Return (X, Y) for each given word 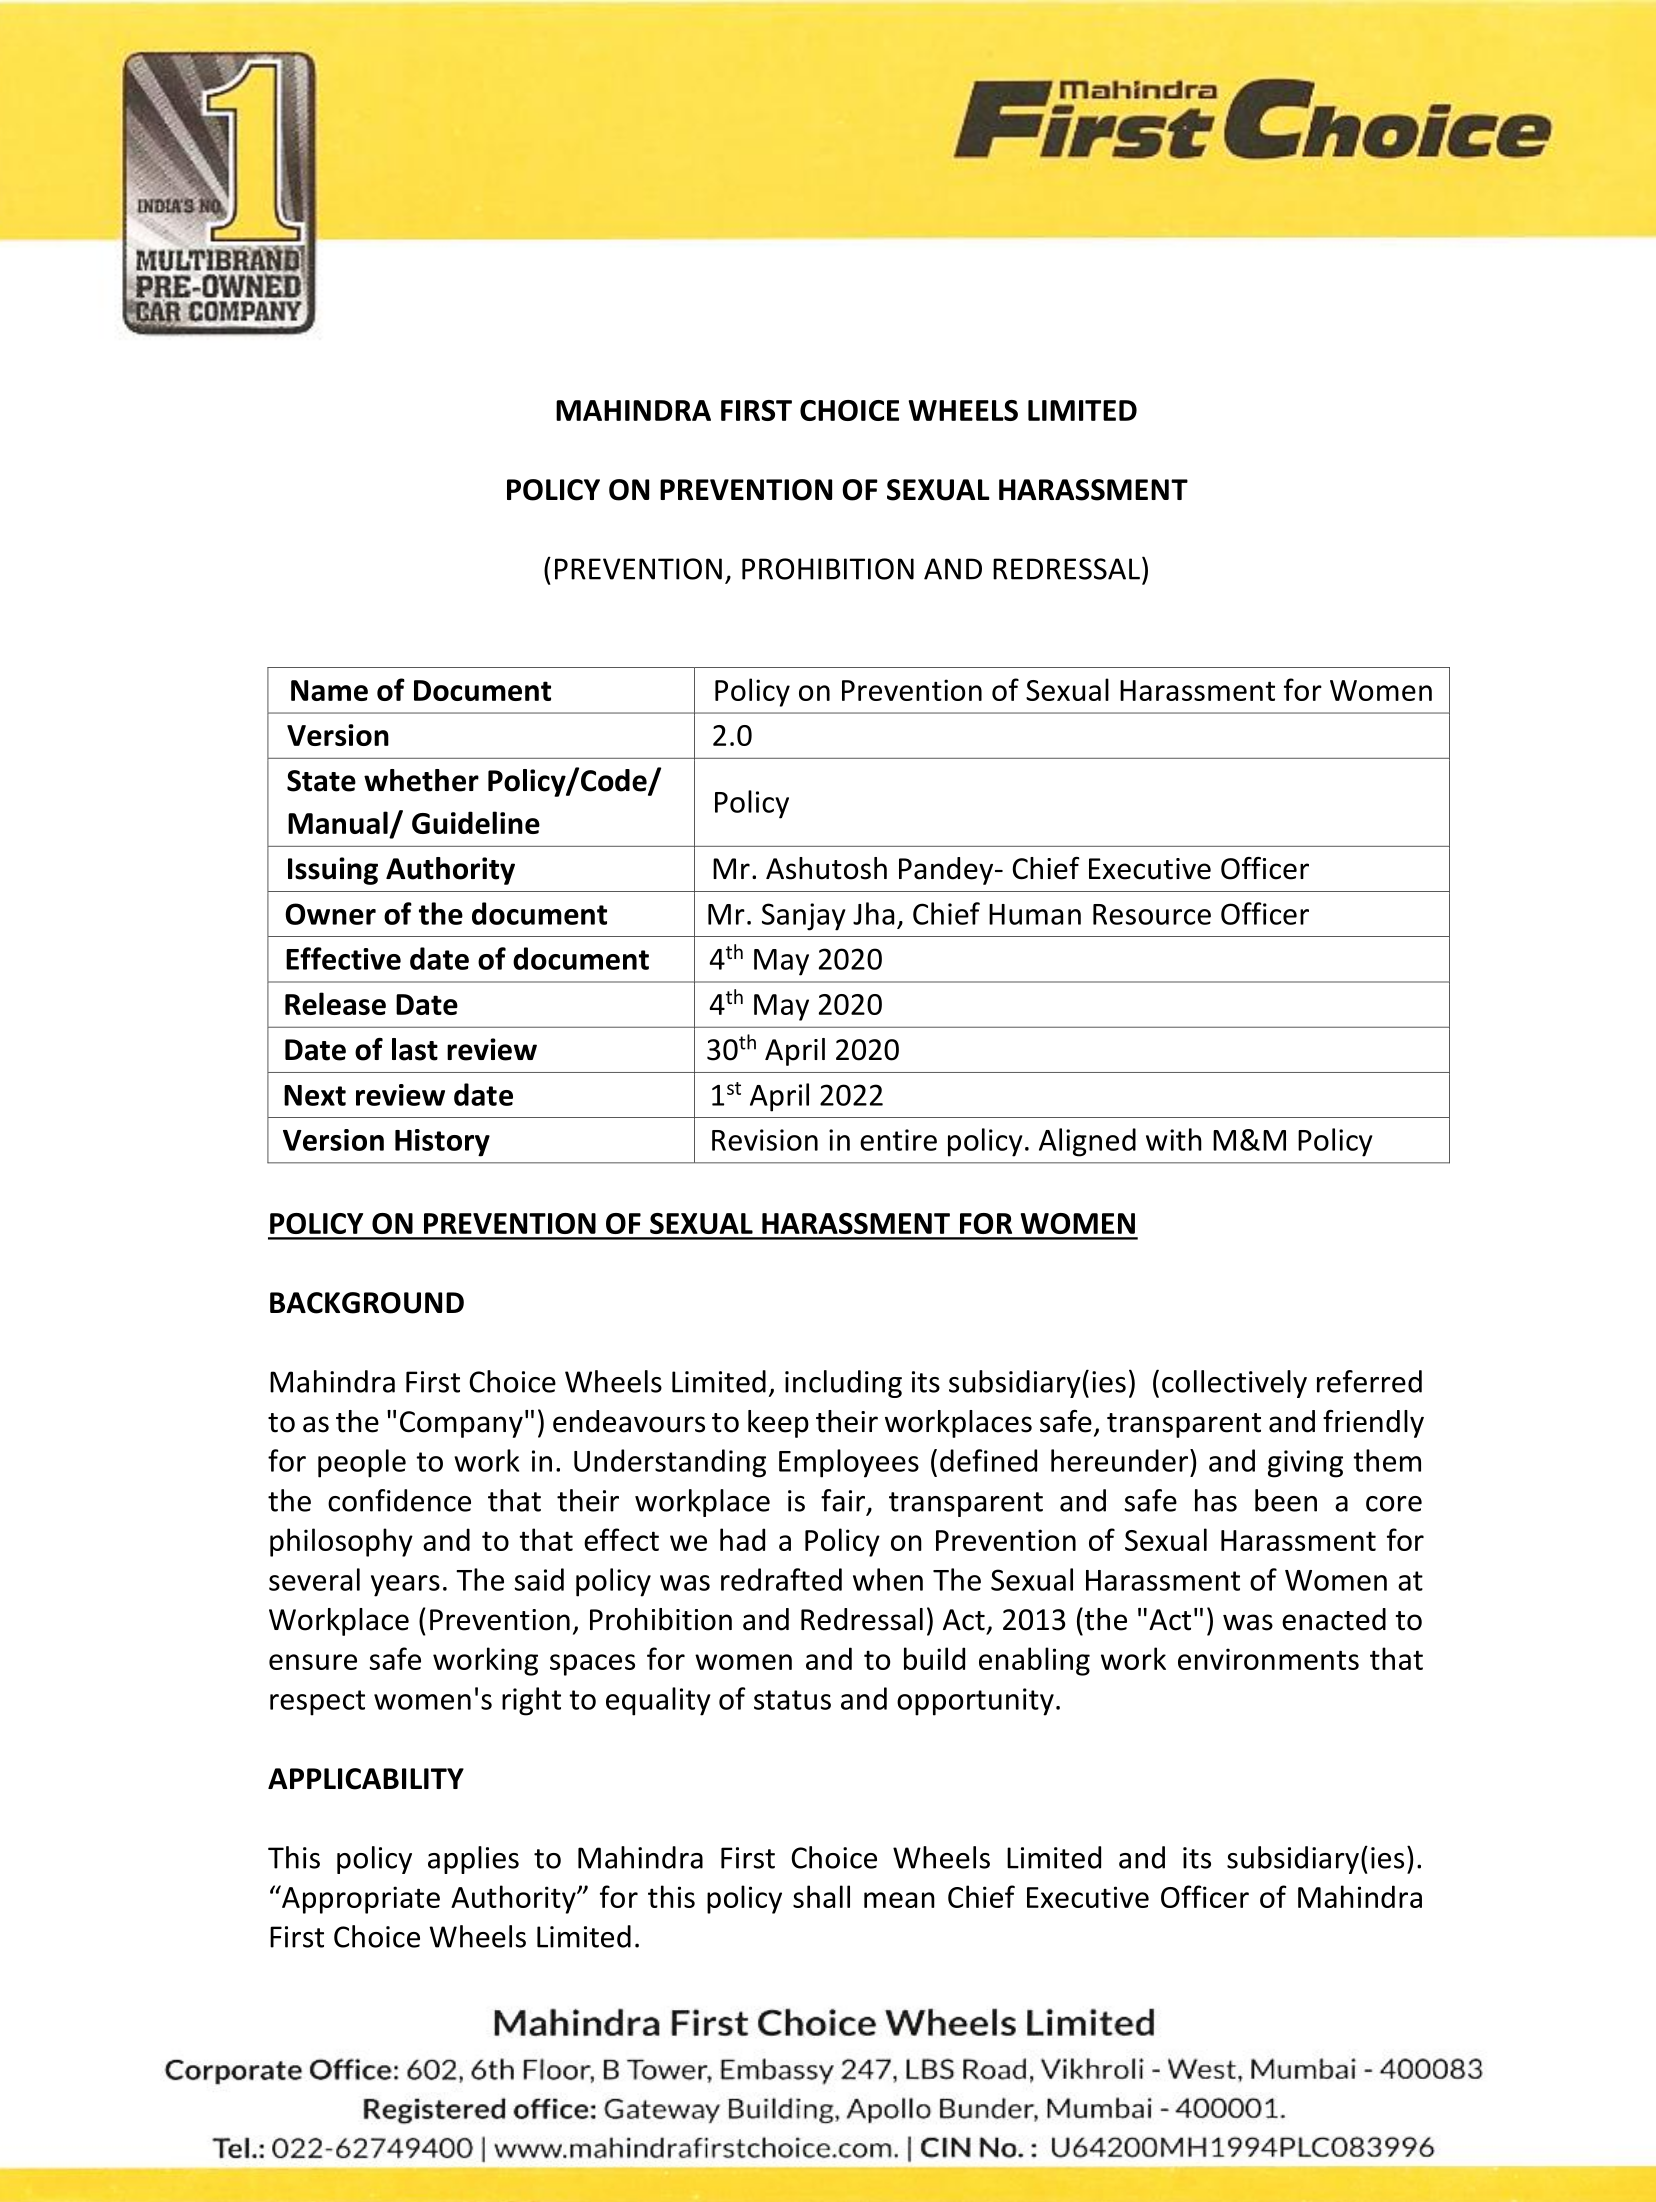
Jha (873, 913)
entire (898, 1140)
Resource (1152, 914)
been (1286, 1500)
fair (843, 1500)
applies (473, 1860)
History (442, 1143)
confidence (399, 1500)
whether (421, 780)
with (1174, 1139)
